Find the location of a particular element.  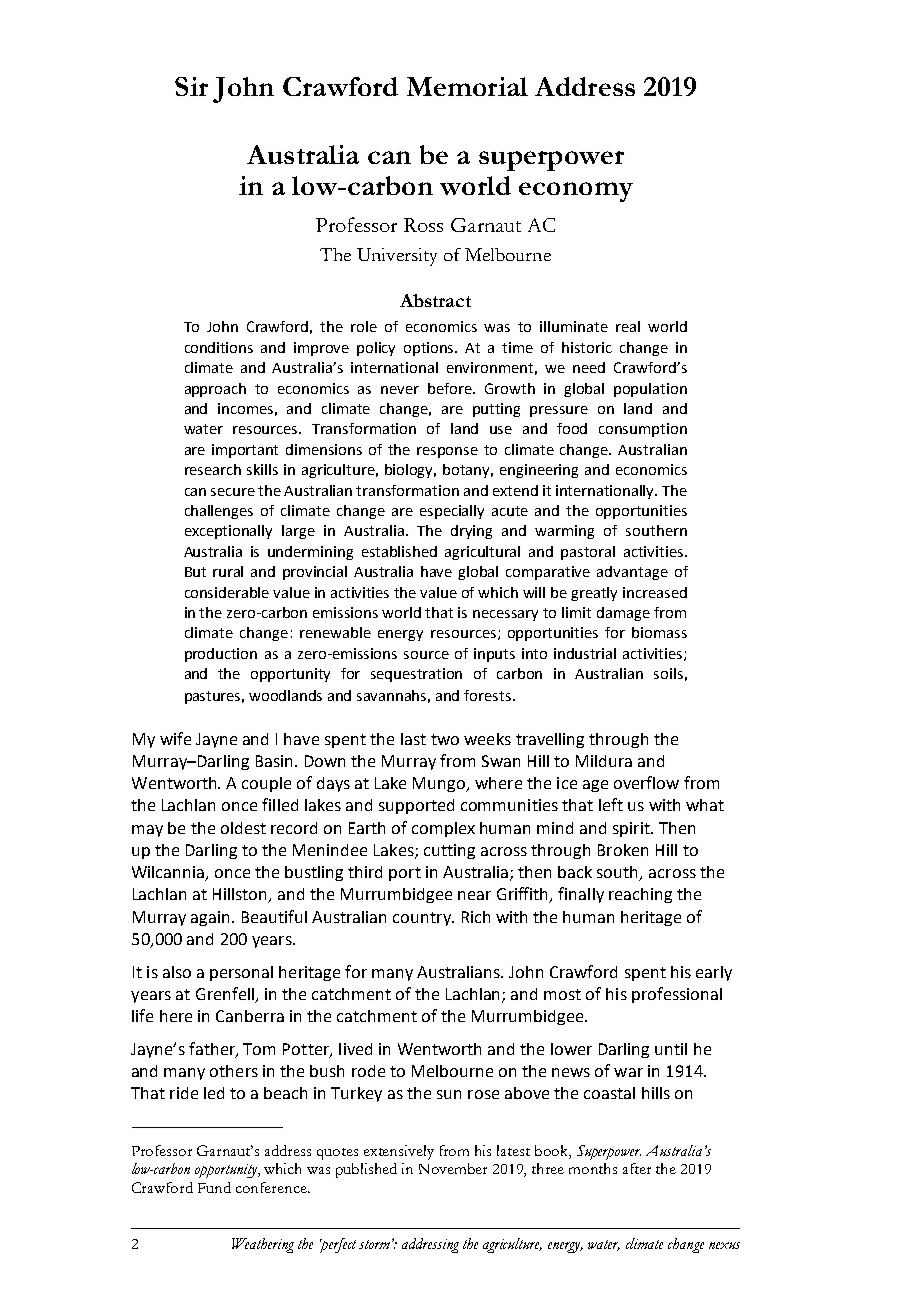

Memorial is located at coordinates (467, 86).
